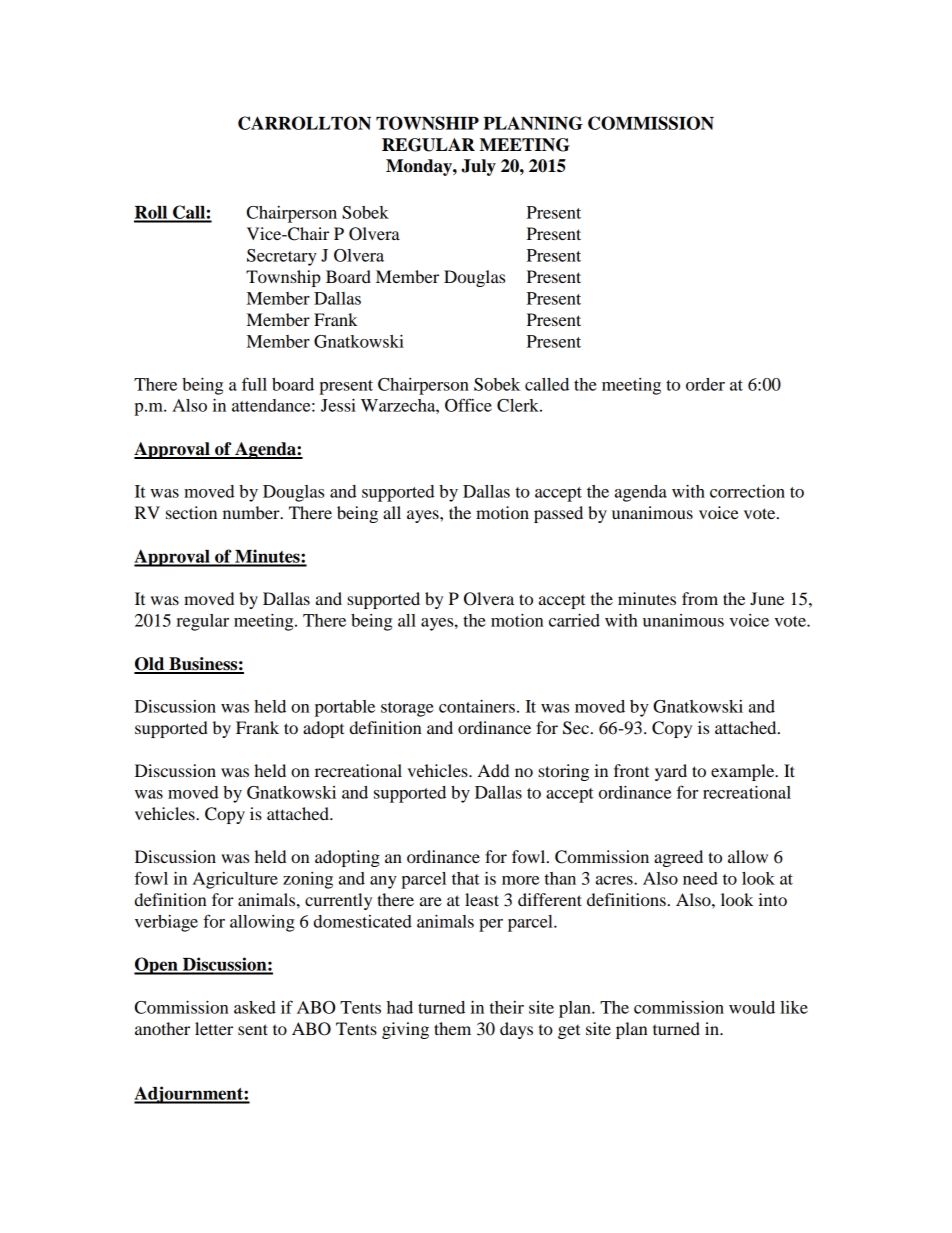 The image size is (952, 1233). I want to click on portable, so click(345, 708).
